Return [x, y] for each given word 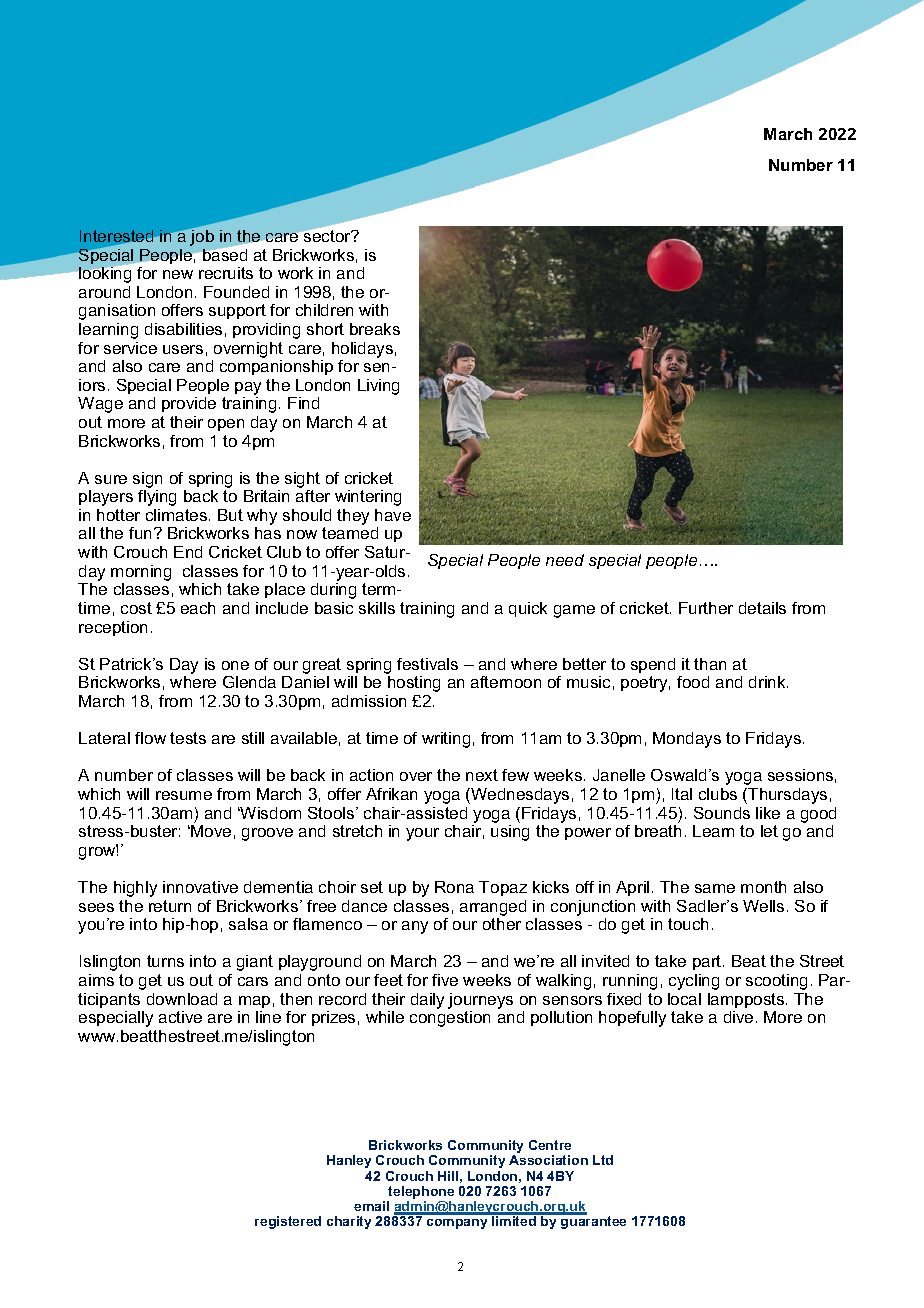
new [178, 274]
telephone [420, 1194]
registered [288, 1222]
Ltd [603, 1160]
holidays [362, 350]
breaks [375, 329]
